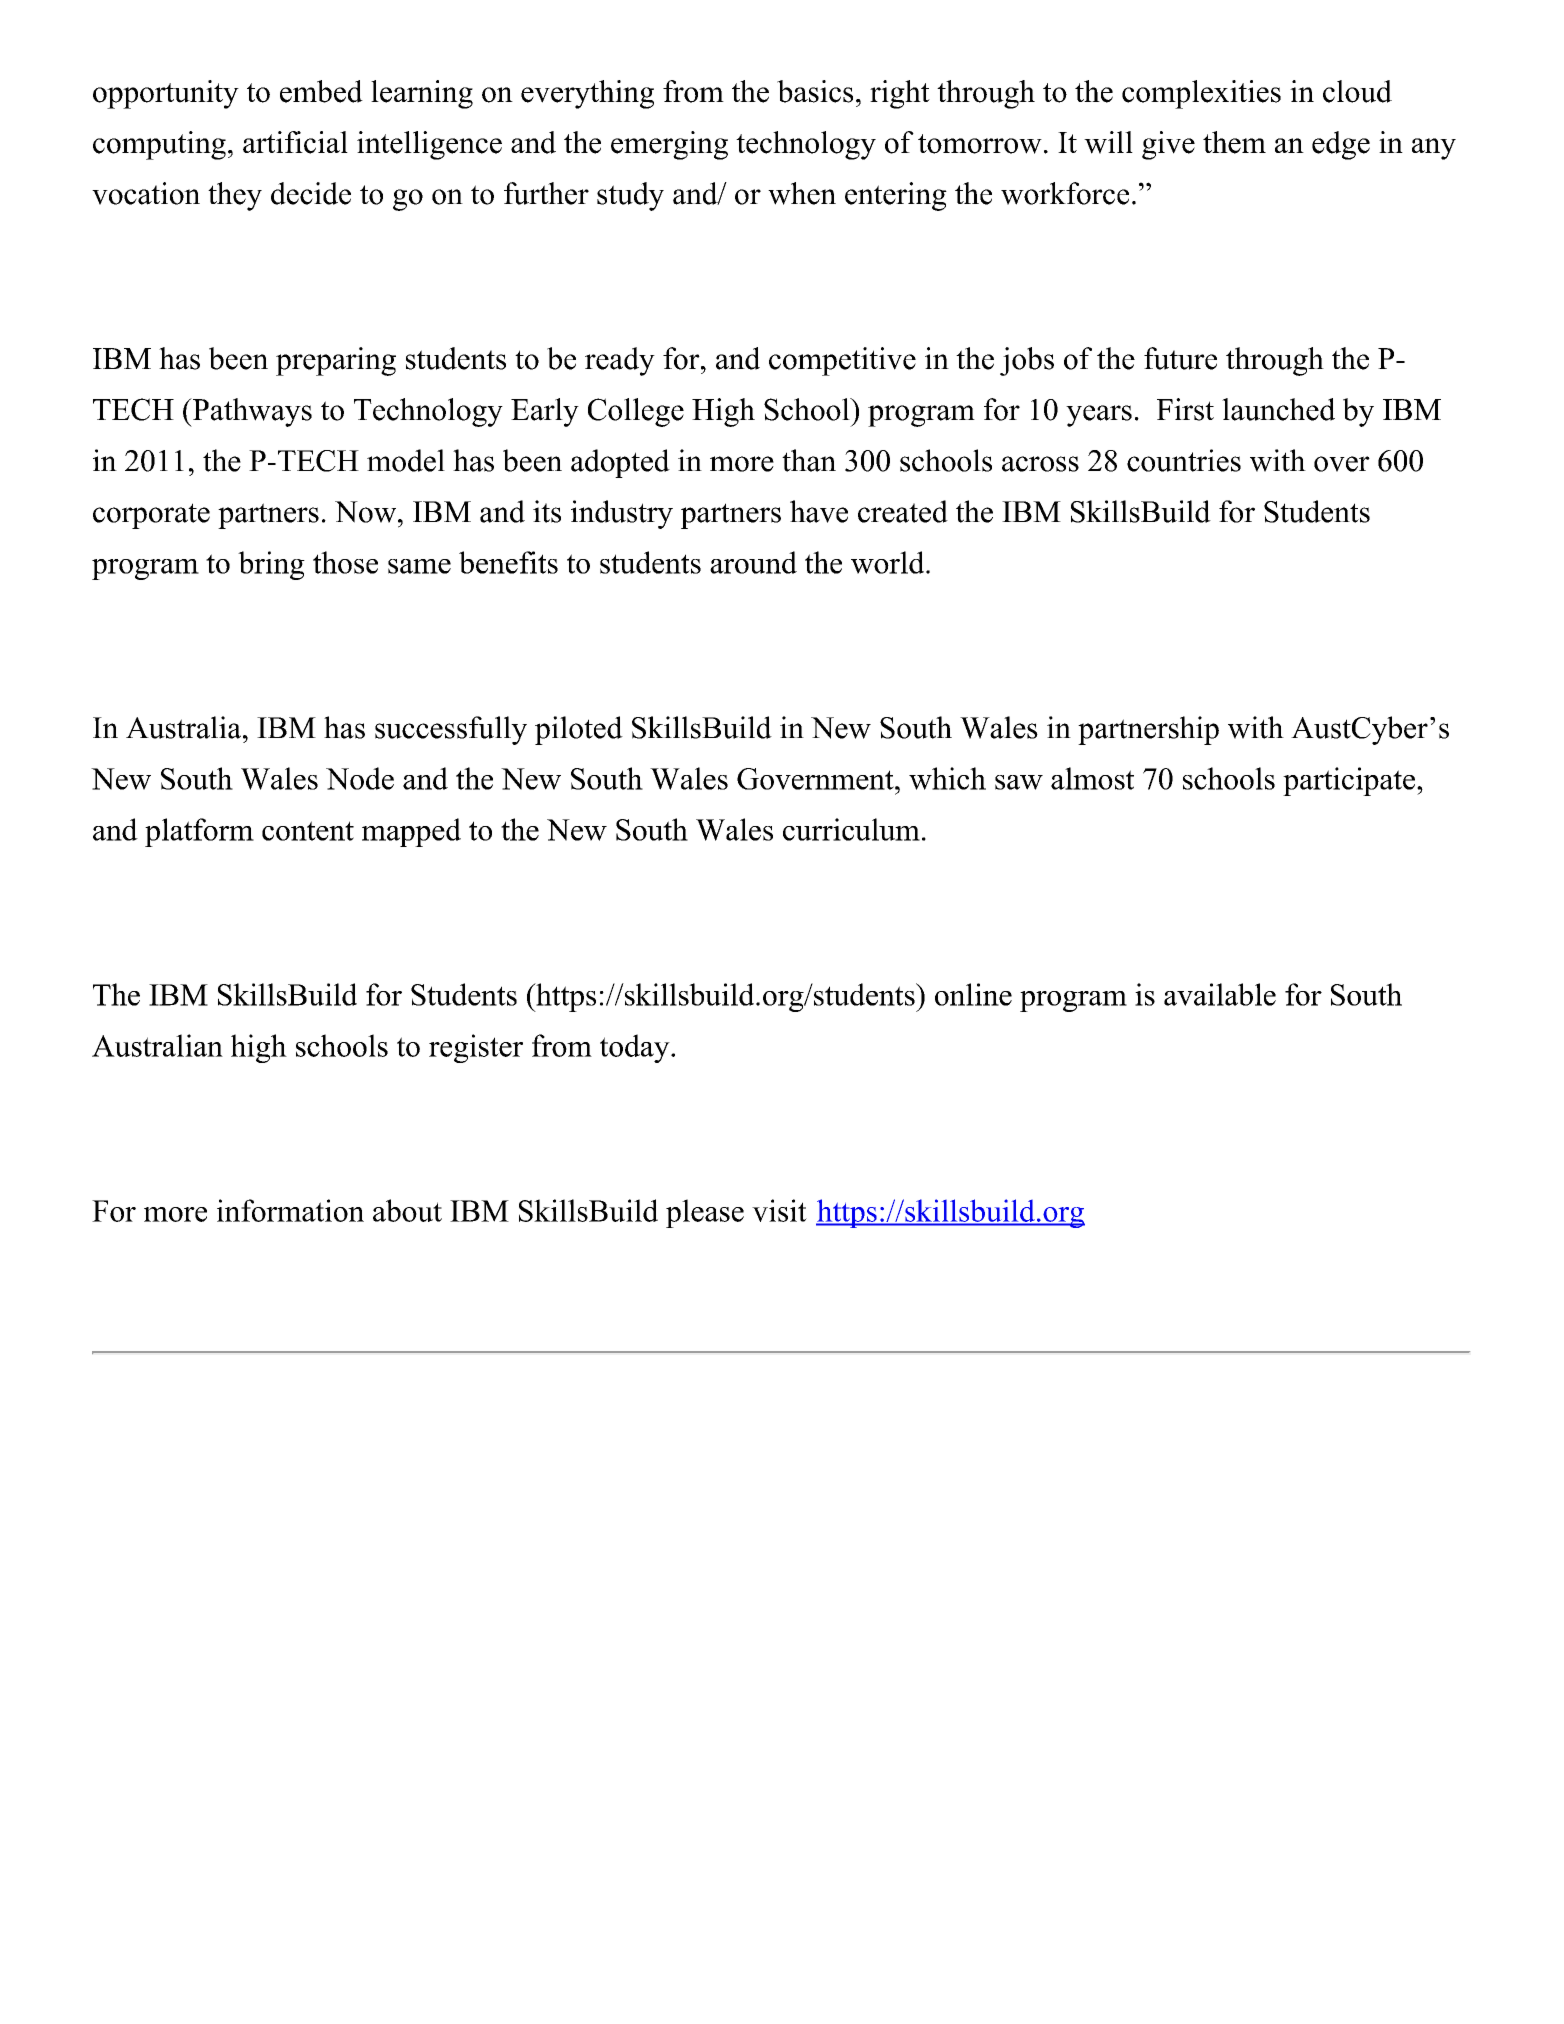 This image has width=1564, height=2024. What do you see at coordinates (779, 1210) in the image?
I see `visit` at bounding box center [779, 1210].
